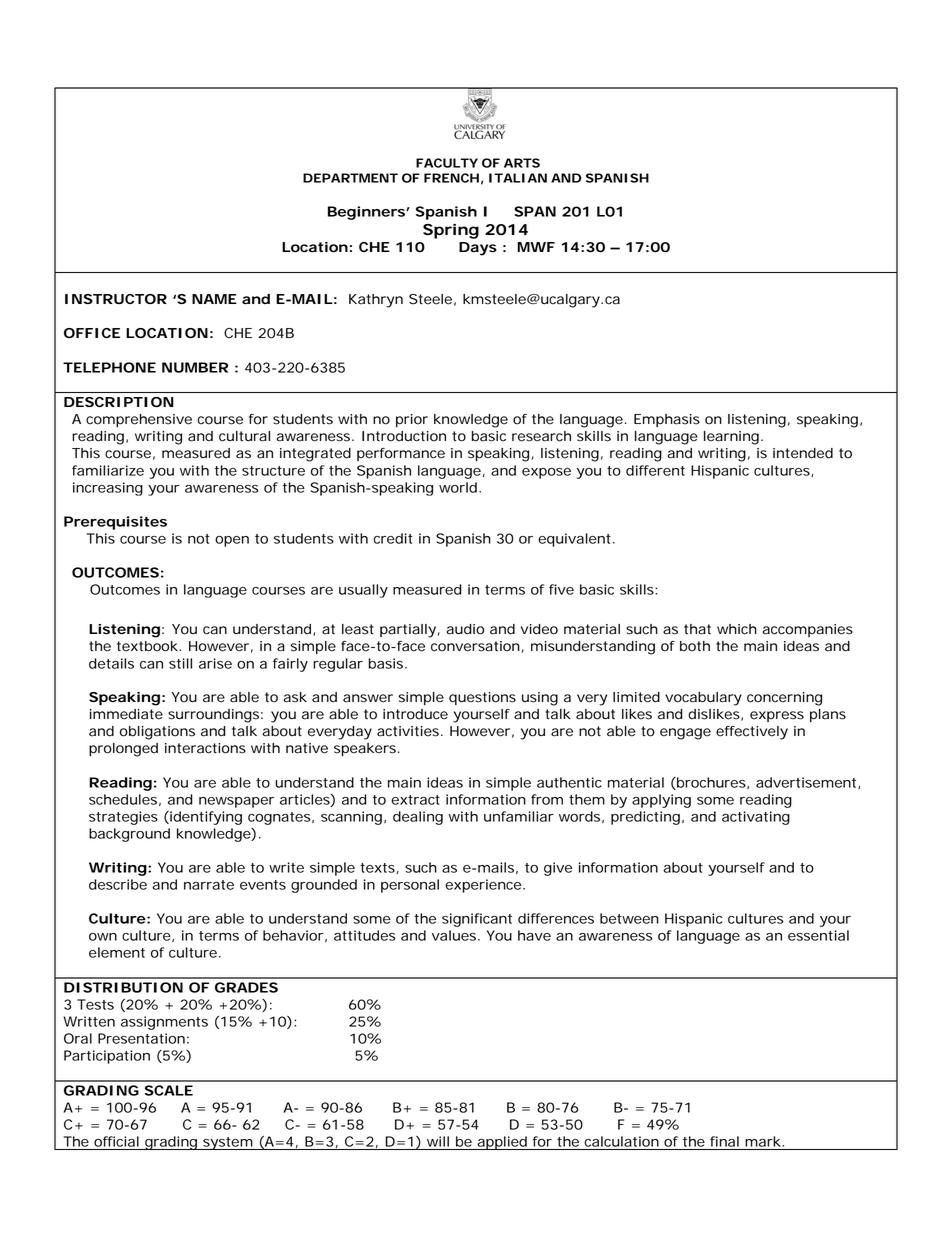 The image size is (952, 1233). I want to click on SCALE, so click(169, 1090).
